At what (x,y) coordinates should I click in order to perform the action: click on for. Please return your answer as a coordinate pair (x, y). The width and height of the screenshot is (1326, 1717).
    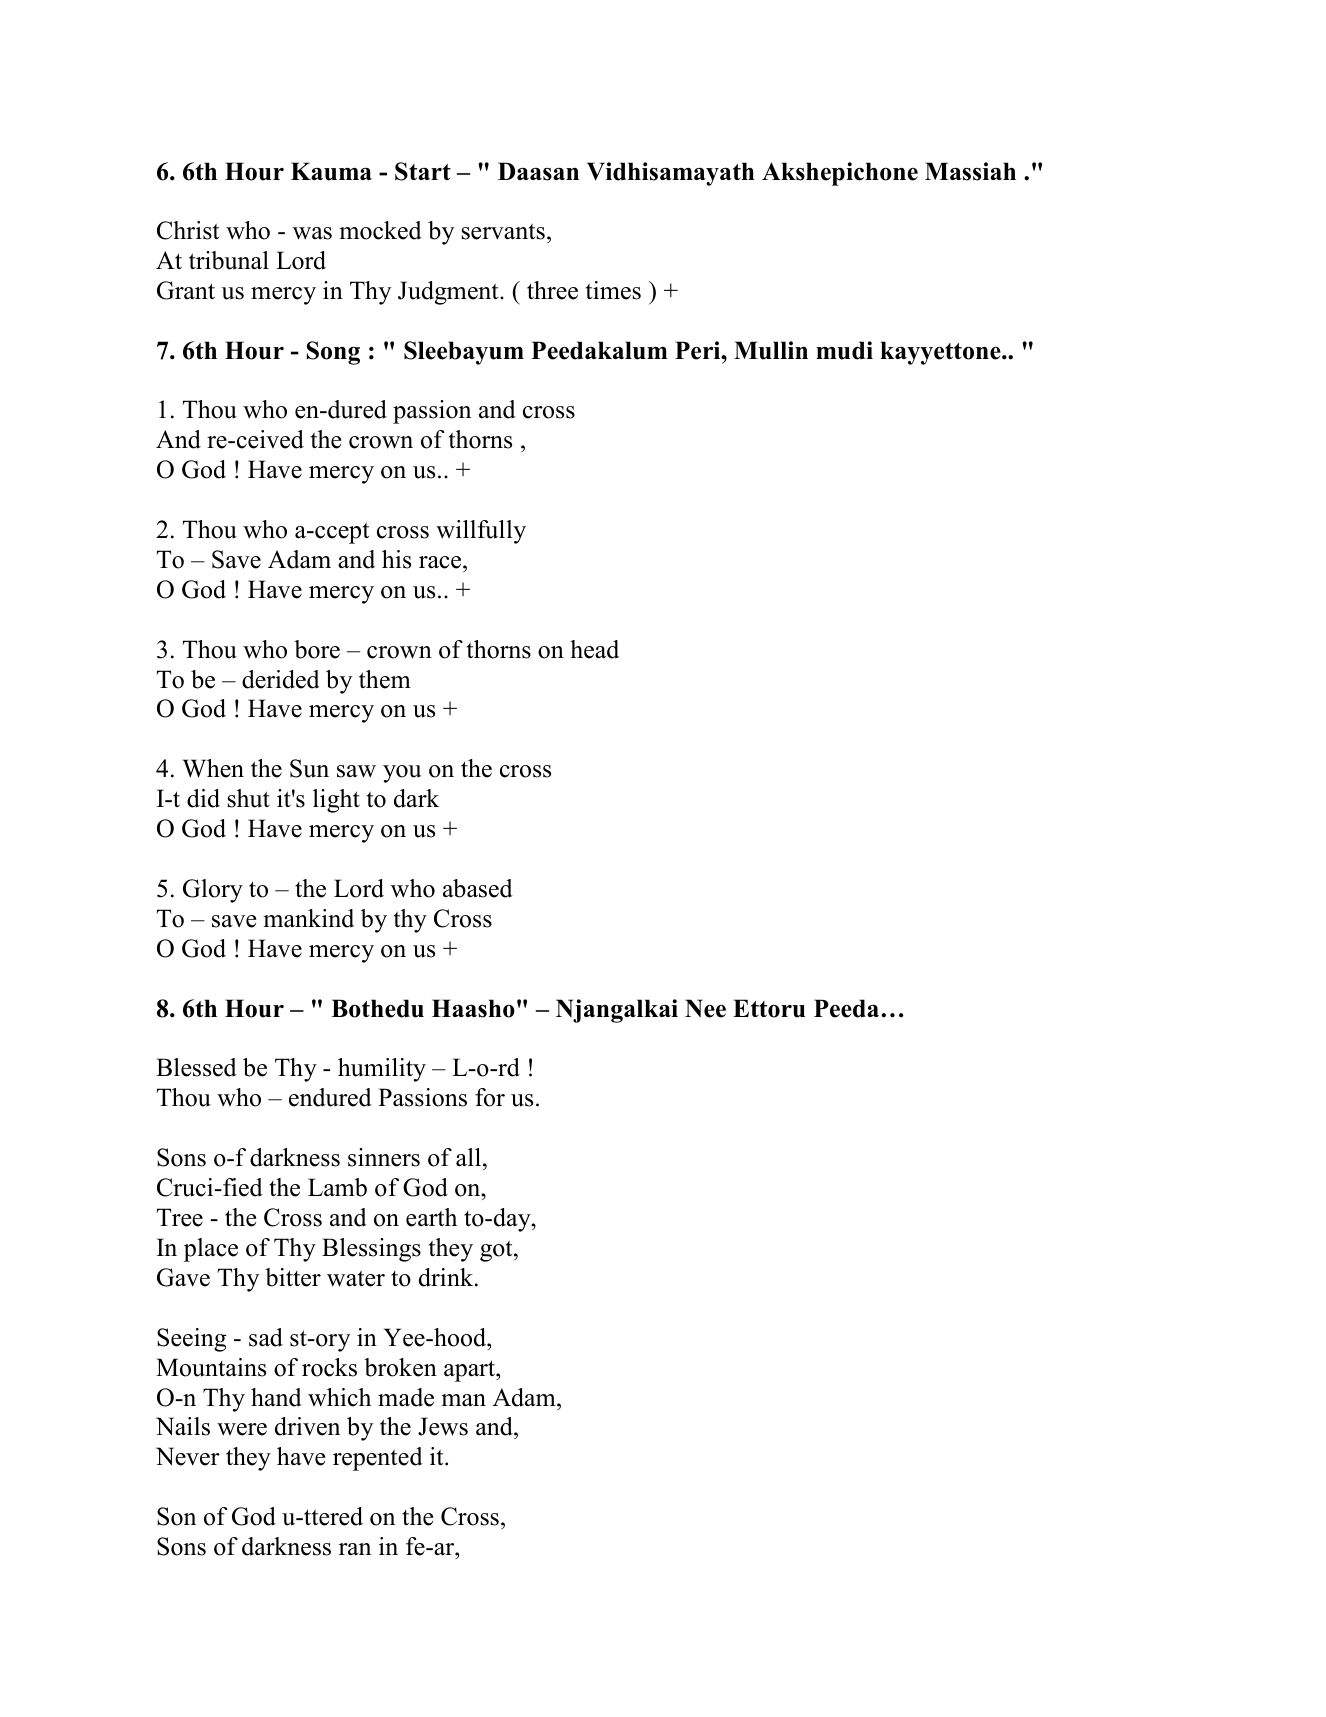
    Looking at the image, I should click on (490, 1097).
